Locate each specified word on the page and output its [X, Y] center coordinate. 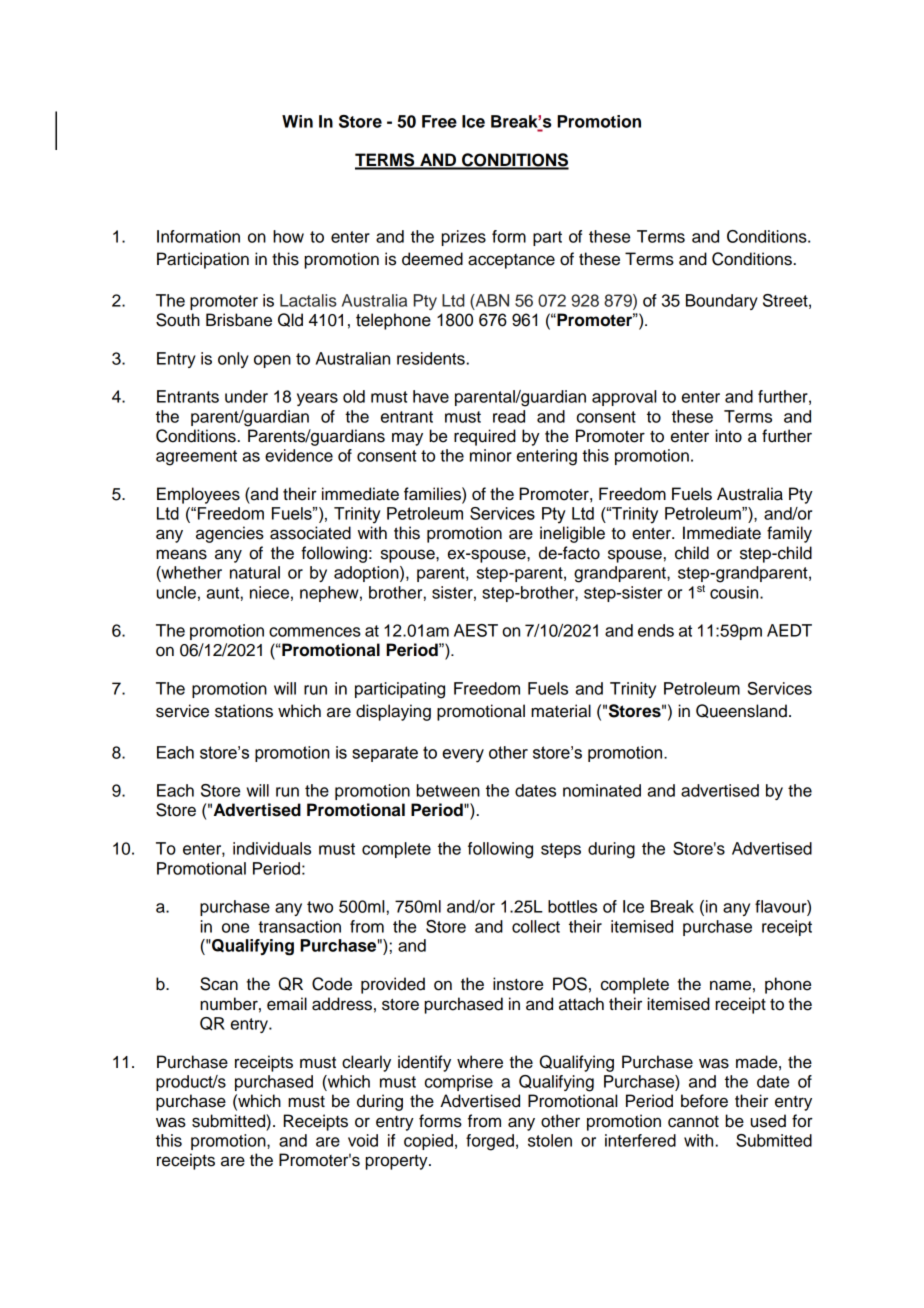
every [463, 756]
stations [244, 711]
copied [428, 1142]
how [288, 236]
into [728, 436]
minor [491, 455]
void [363, 1140]
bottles [572, 906]
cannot [693, 1122]
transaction [299, 926]
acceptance [511, 261]
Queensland [741, 711]
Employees [198, 495]
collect [536, 926]
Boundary [722, 302]
